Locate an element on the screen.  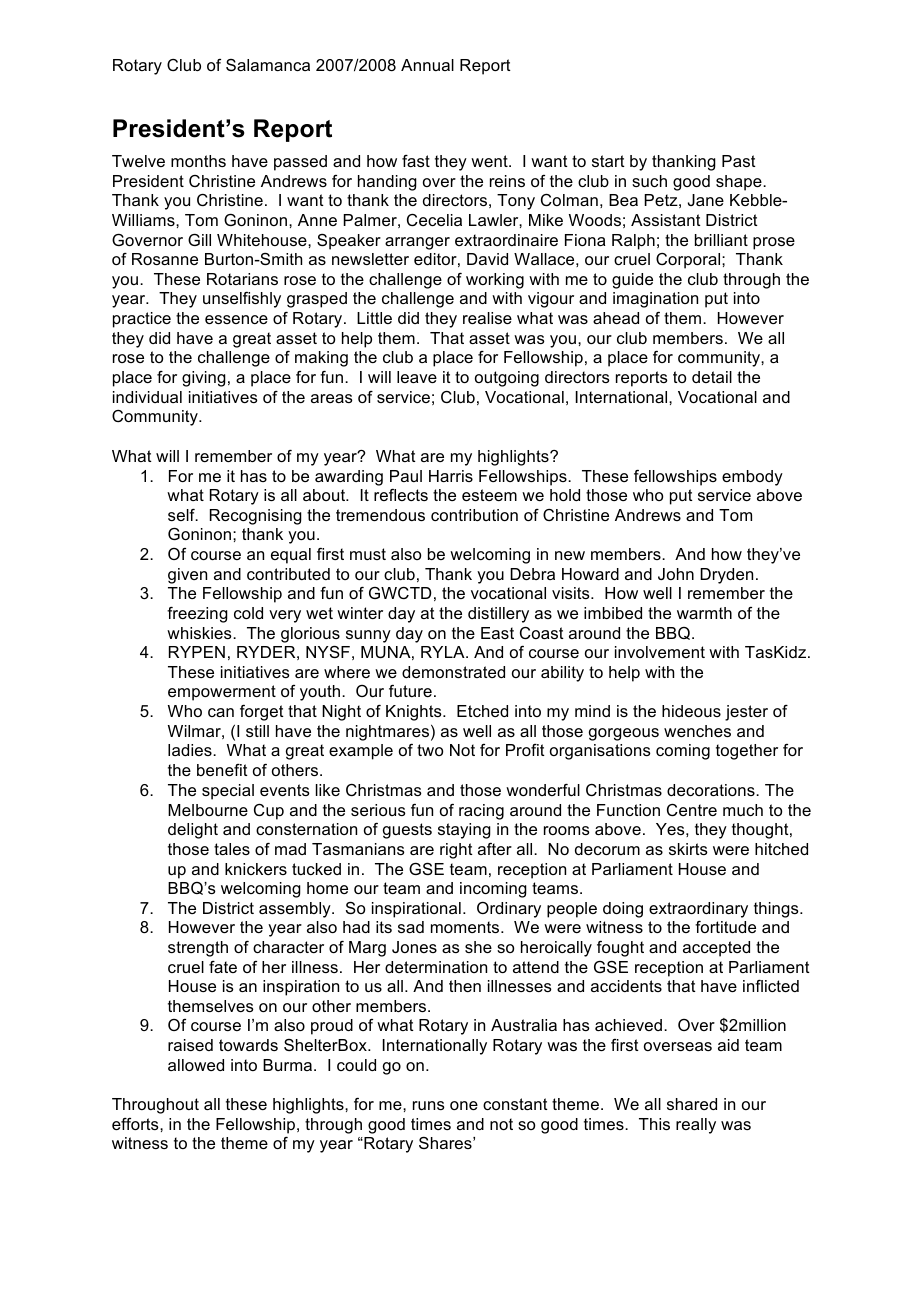
Past is located at coordinates (739, 161).
